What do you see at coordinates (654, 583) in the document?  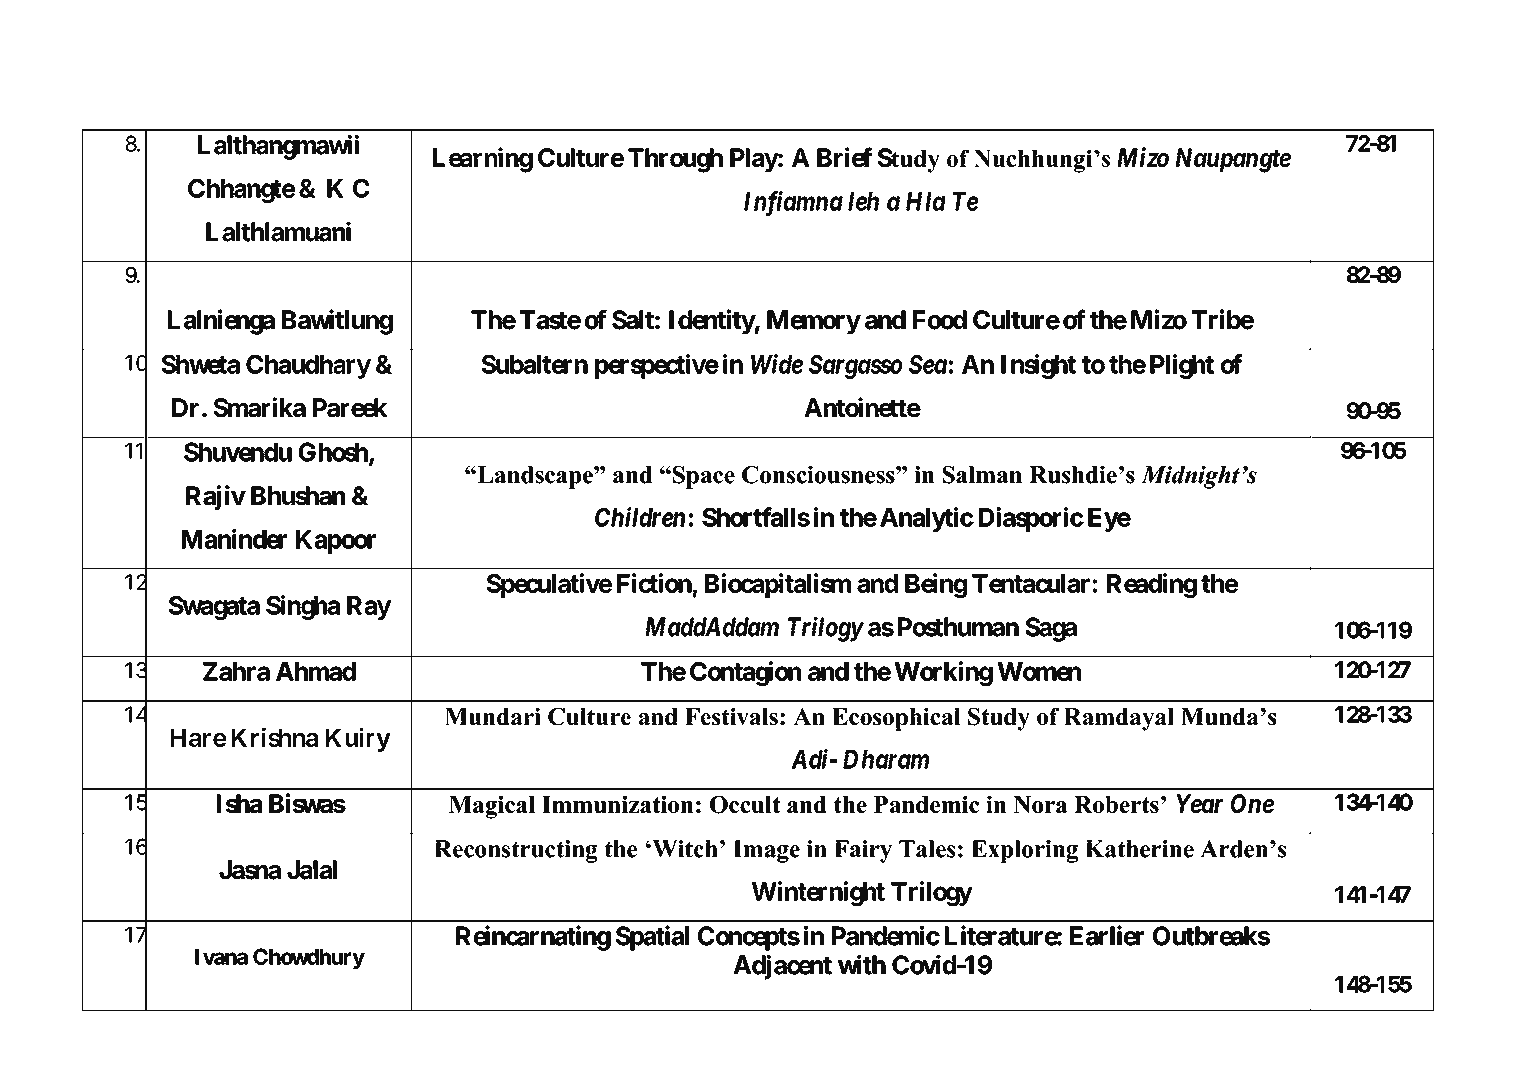 I see `Fiction` at bounding box center [654, 583].
